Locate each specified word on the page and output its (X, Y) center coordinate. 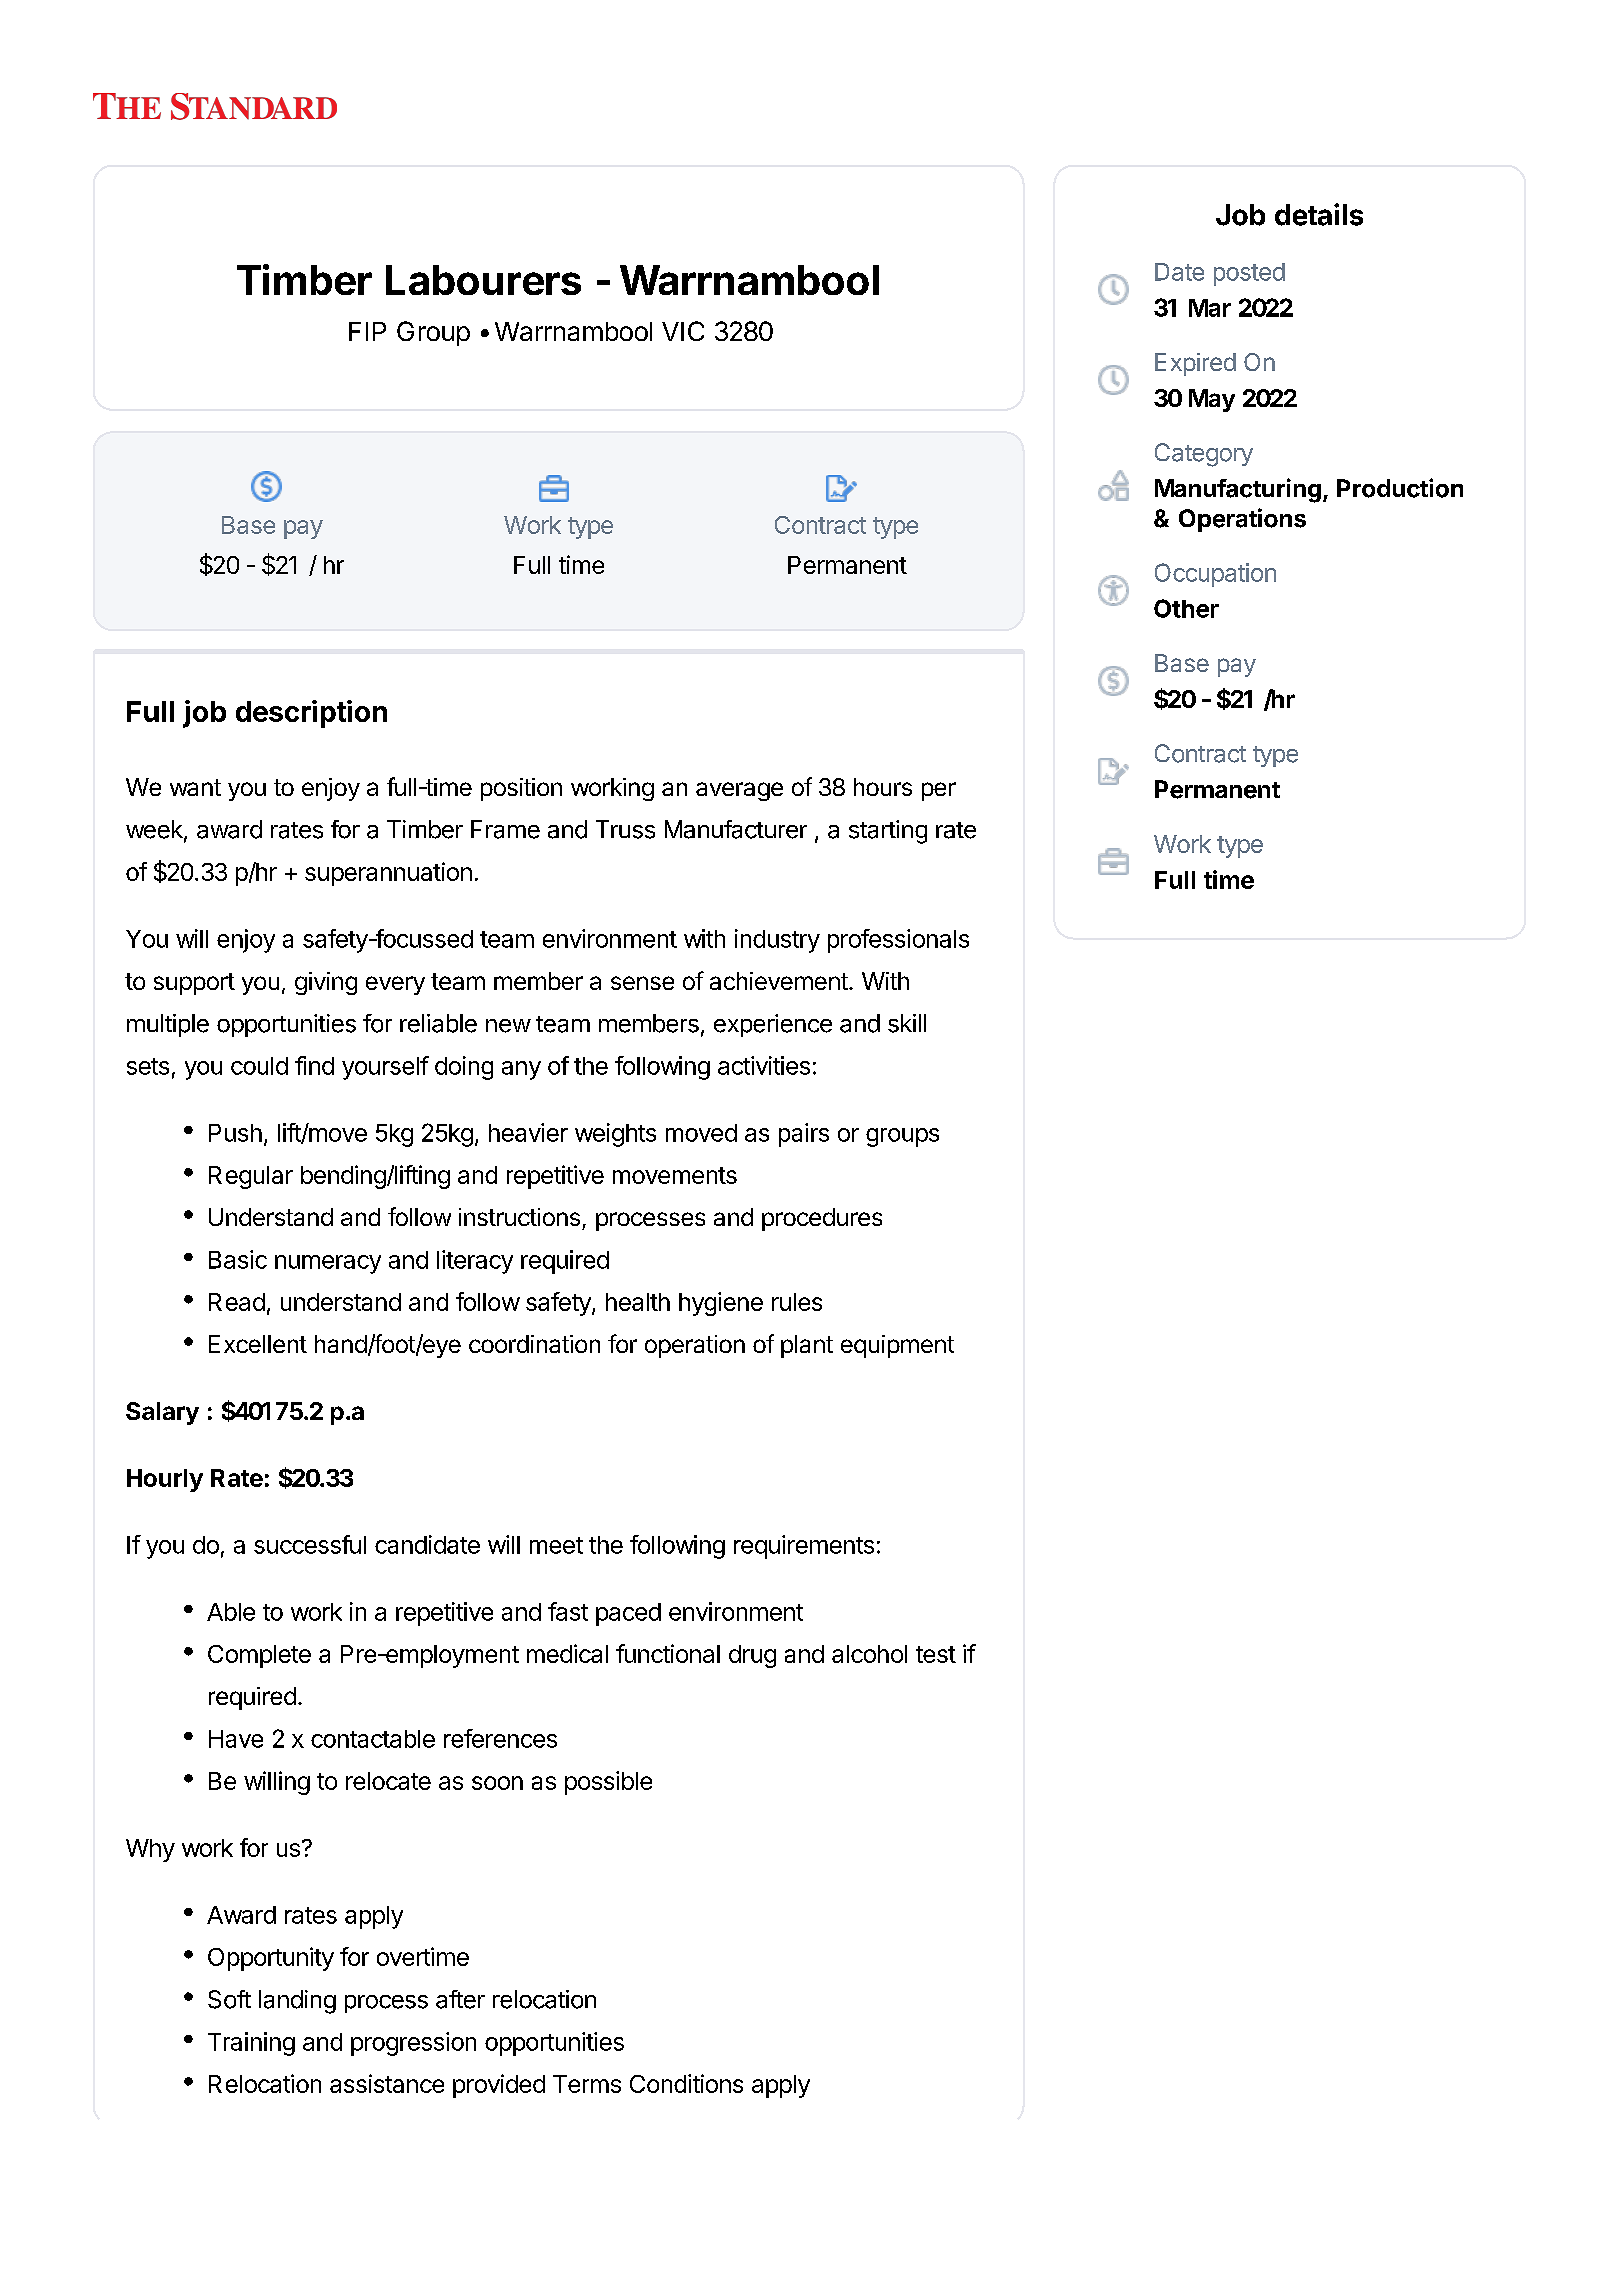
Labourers (483, 280)
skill (907, 1023)
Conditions (686, 2083)
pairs (804, 1135)
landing (297, 2002)
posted (1249, 274)
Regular (251, 1177)
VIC (683, 331)
